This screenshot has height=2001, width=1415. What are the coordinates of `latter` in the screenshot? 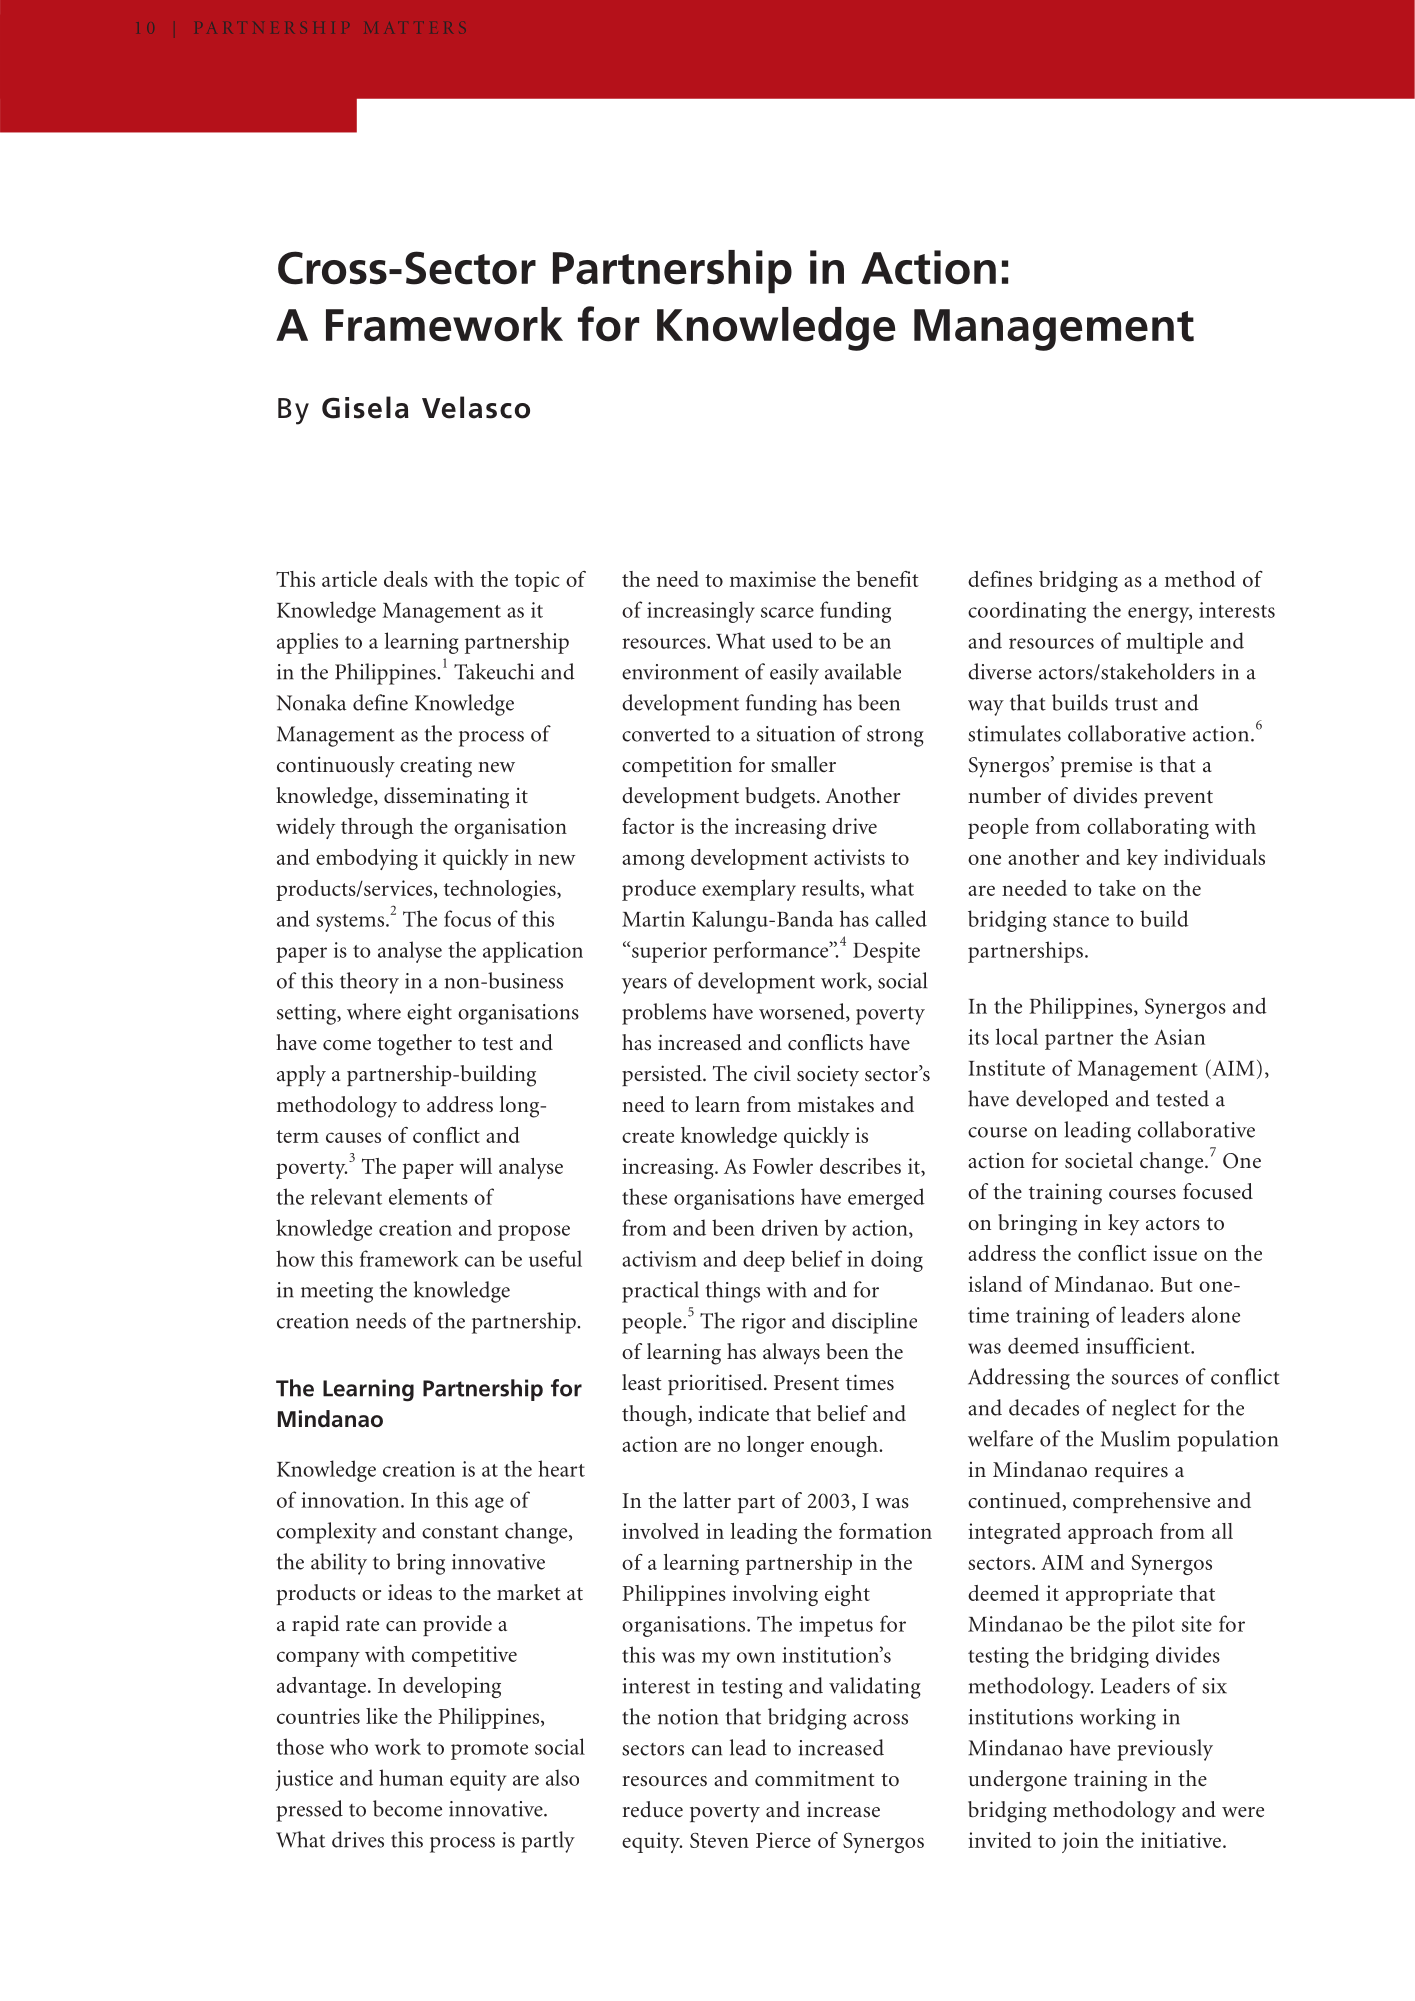 It's located at (707, 1500).
